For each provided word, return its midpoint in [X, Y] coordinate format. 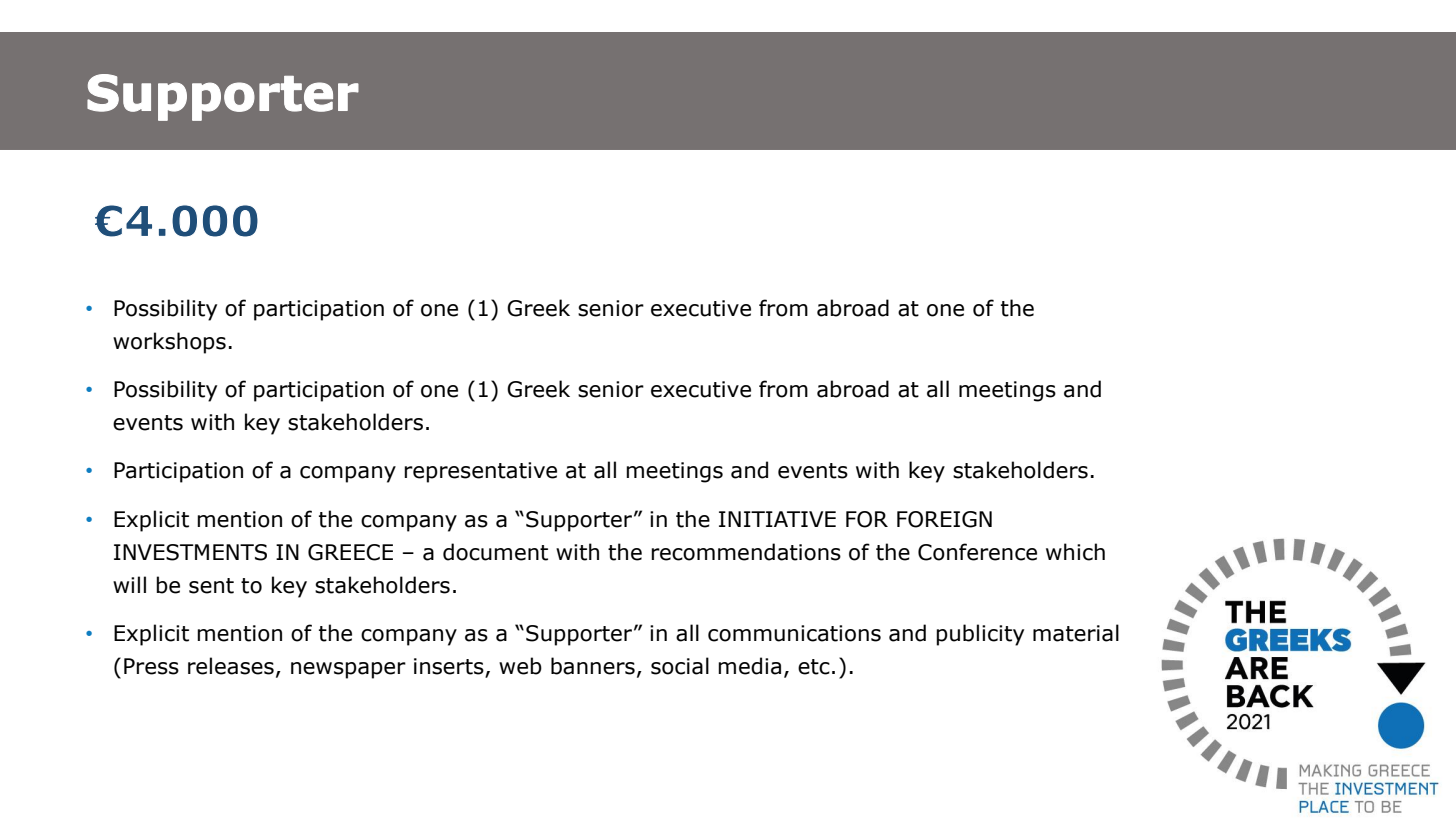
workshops [169, 343]
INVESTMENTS [190, 552]
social [680, 666]
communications [794, 633]
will [129, 584]
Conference [977, 552]
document [495, 552]
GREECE [350, 552]
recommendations [746, 552]
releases [231, 666]
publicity [980, 635]
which [1075, 552]
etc [814, 667]
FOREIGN [944, 519]
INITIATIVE [777, 519]
